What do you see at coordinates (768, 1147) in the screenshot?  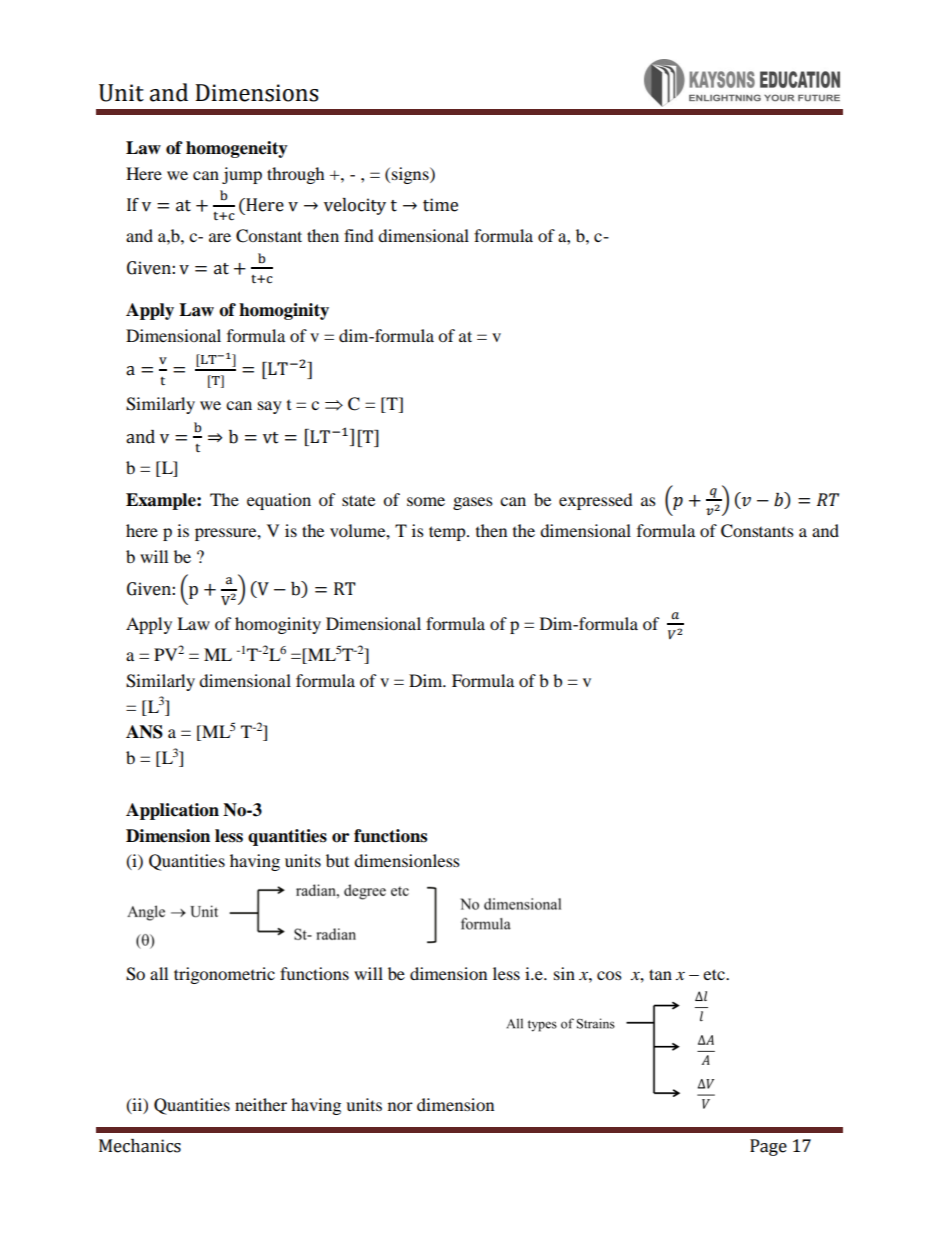 I see `Page` at bounding box center [768, 1147].
